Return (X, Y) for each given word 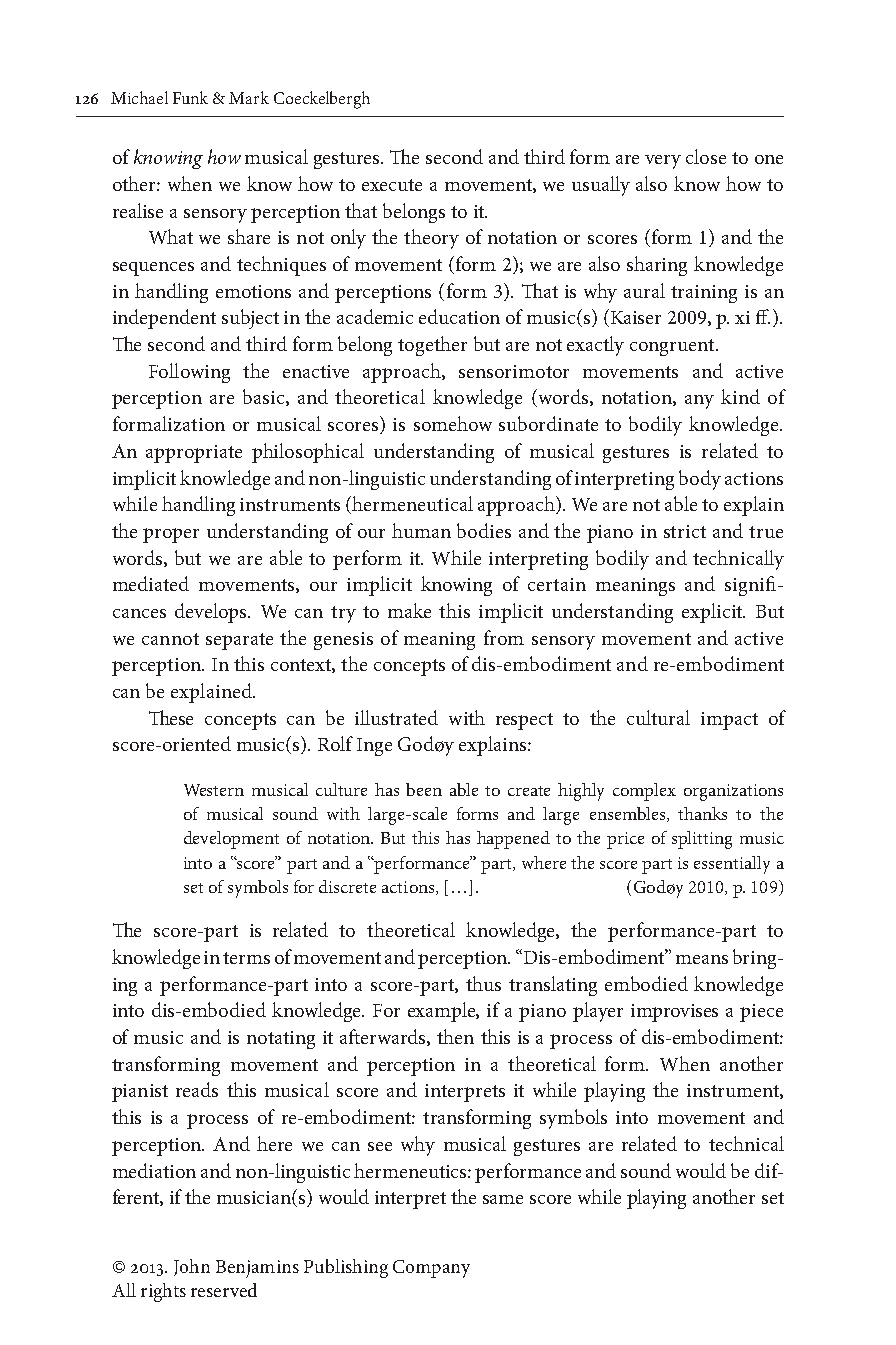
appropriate (194, 454)
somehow (453, 423)
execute (392, 185)
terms (246, 958)
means (702, 959)
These (171, 717)
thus (483, 983)
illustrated (396, 717)
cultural (658, 717)
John (192, 1267)
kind (740, 396)
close (706, 156)
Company (431, 1269)
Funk (190, 97)
